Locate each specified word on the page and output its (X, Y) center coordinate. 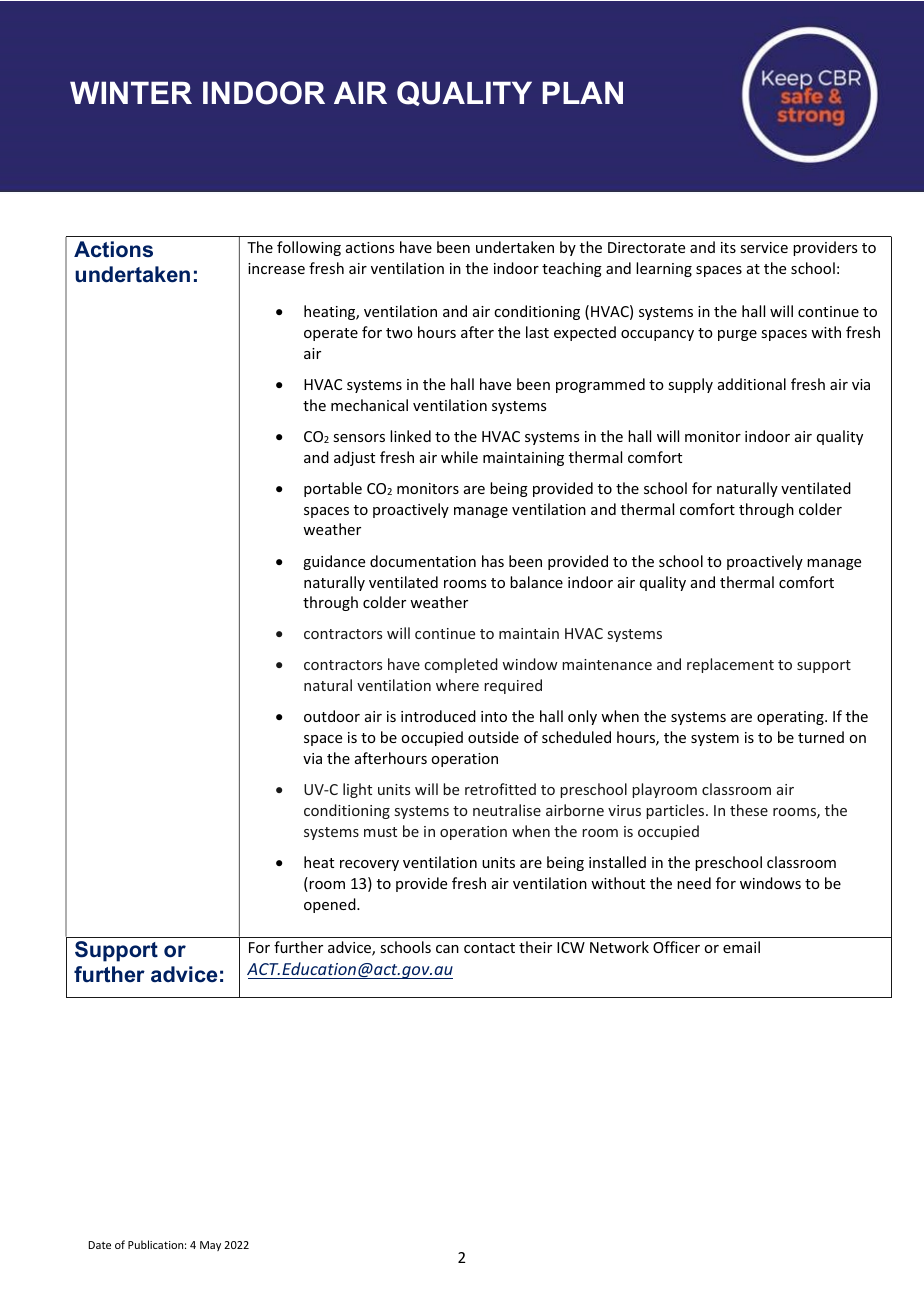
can (447, 949)
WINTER (131, 92)
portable (333, 489)
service (764, 247)
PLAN (582, 92)
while (459, 457)
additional (752, 384)
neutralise (507, 810)
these (749, 810)
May (210, 1246)
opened (331, 905)
